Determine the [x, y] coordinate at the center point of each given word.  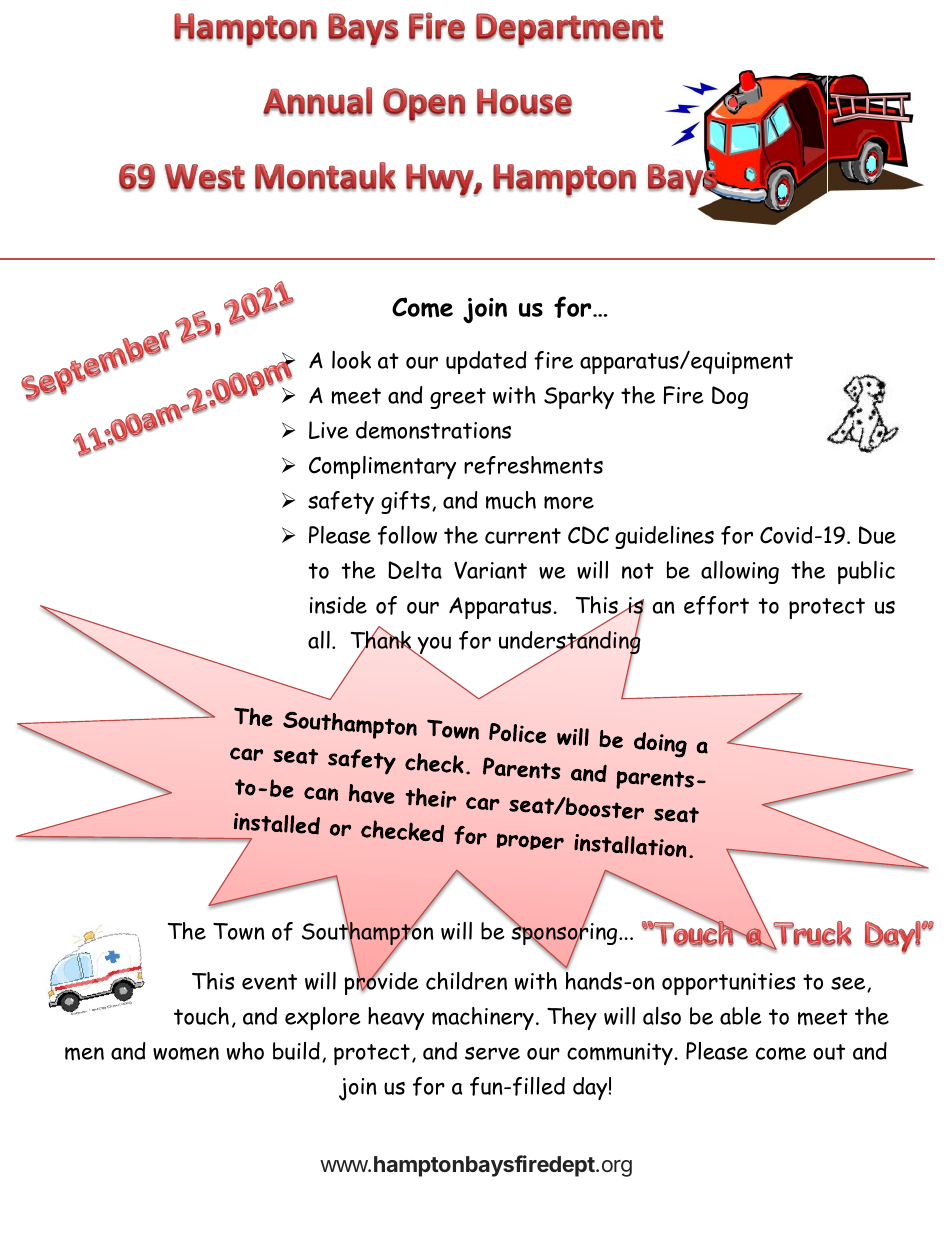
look [351, 360]
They [572, 1018]
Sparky [579, 397]
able [741, 1016]
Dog [730, 397]
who [245, 1051]
